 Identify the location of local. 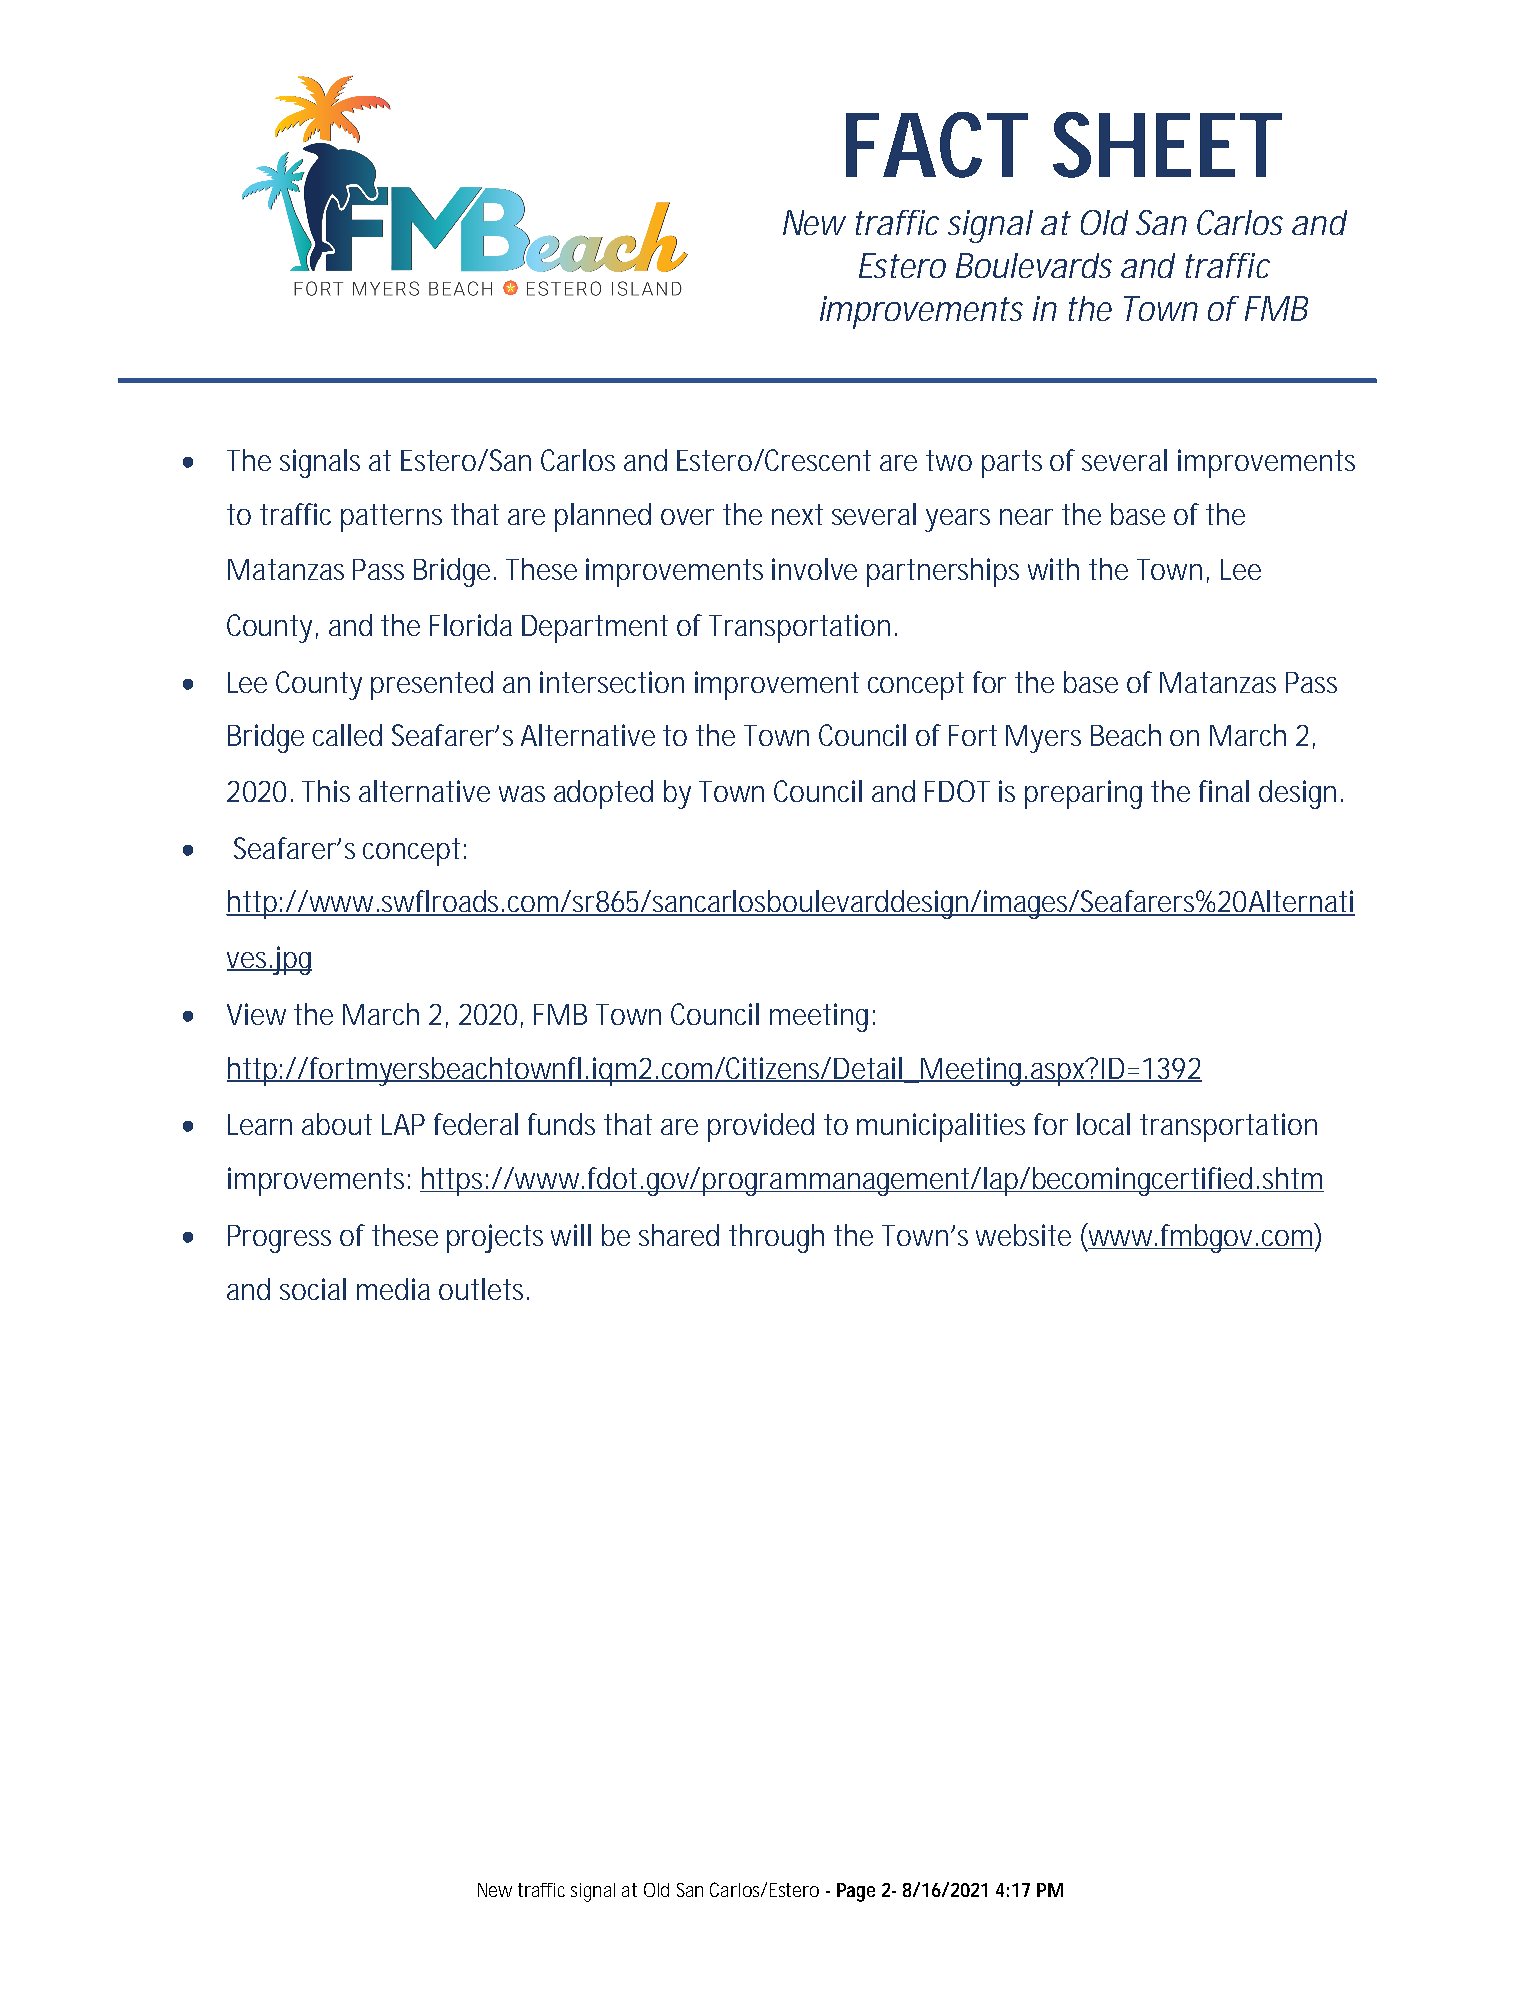
(1103, 1124).
